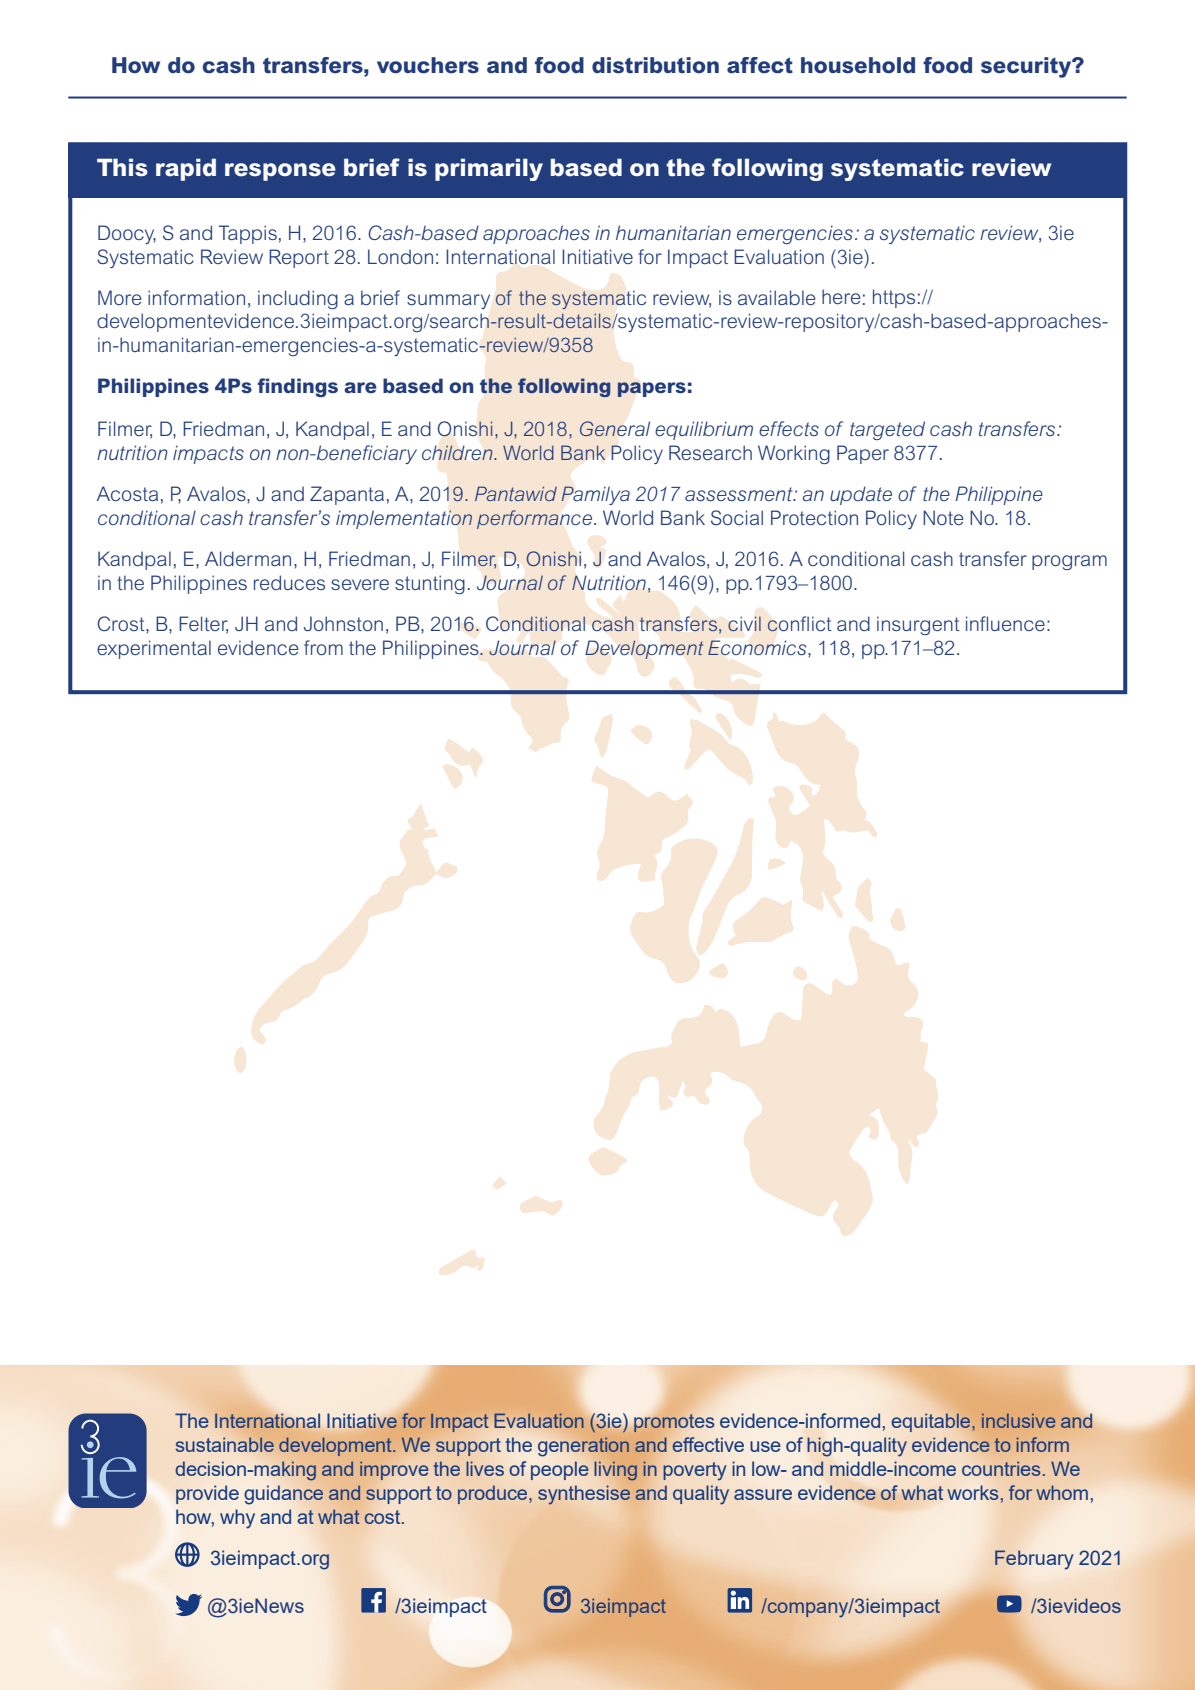 Image resolution: width=1195 pixels, height=1690 pixels. What do you see at coordinates (186, 169) in the screenshot?
I see `rapid` at bounding box center [186, 169].
